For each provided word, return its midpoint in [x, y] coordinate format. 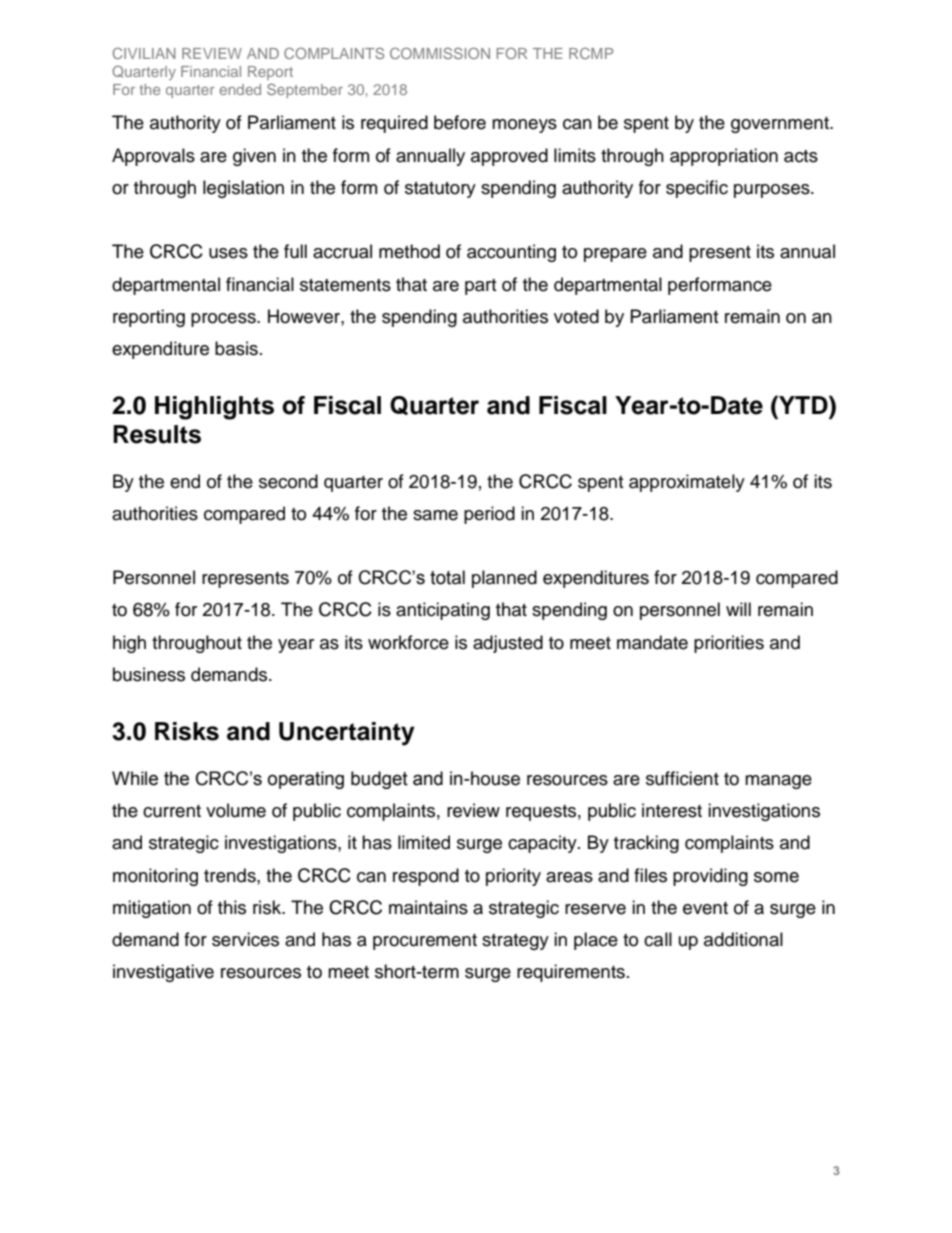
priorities [729, 644]
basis [236, 348]
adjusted [508, 644]
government [781, 125]
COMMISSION [440, 53]
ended [240, 89]
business [149, 674]
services [245, 939]
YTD [803, 404]
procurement [425, 942]
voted [576, 316]
